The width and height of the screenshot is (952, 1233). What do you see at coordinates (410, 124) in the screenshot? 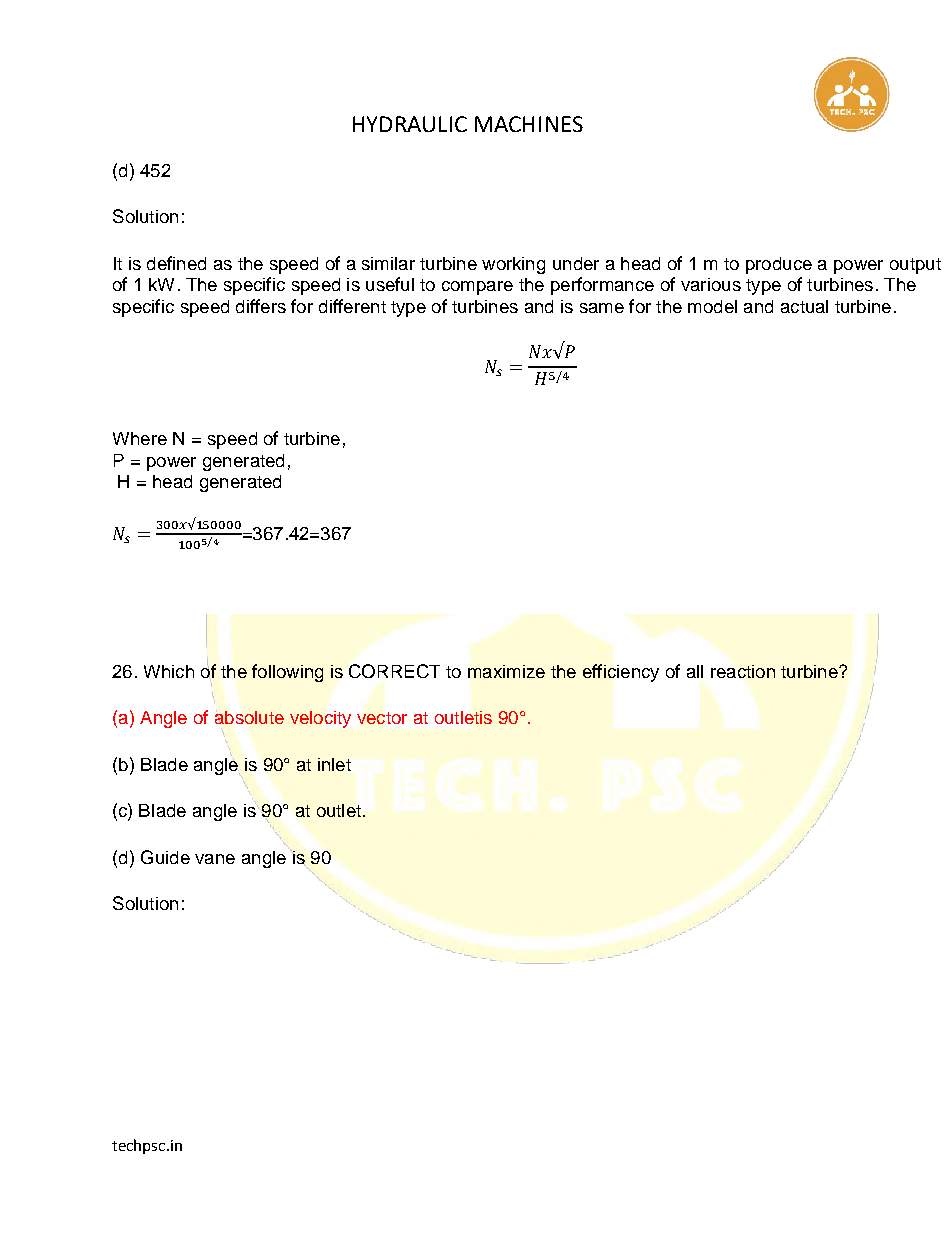
I see `HYDRAULIC` at bounding box center [410, 124].
